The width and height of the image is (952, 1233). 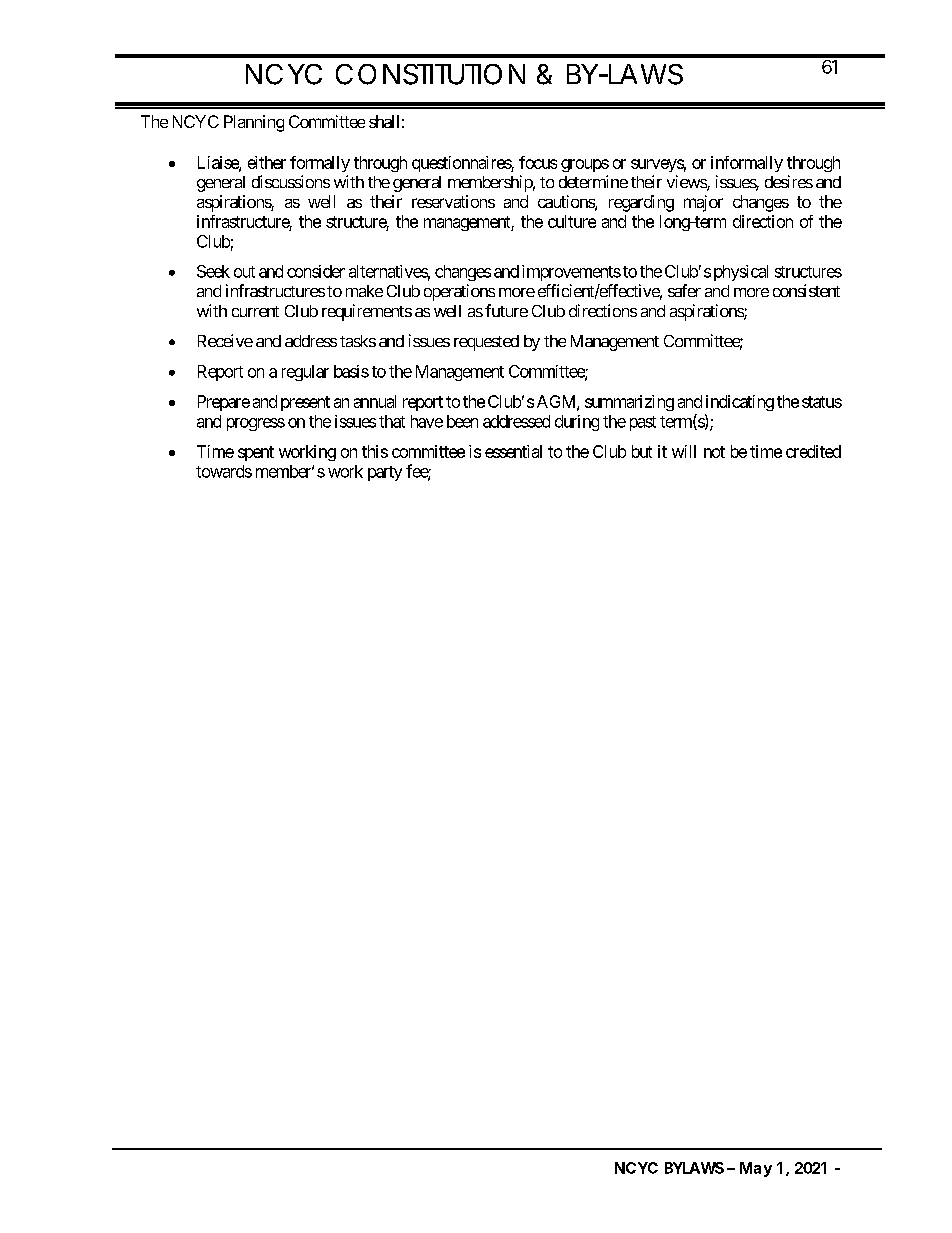 What do you see at coordinates (756, 1169) in the image?
I see `May` at bounding box center [756, 1169].
